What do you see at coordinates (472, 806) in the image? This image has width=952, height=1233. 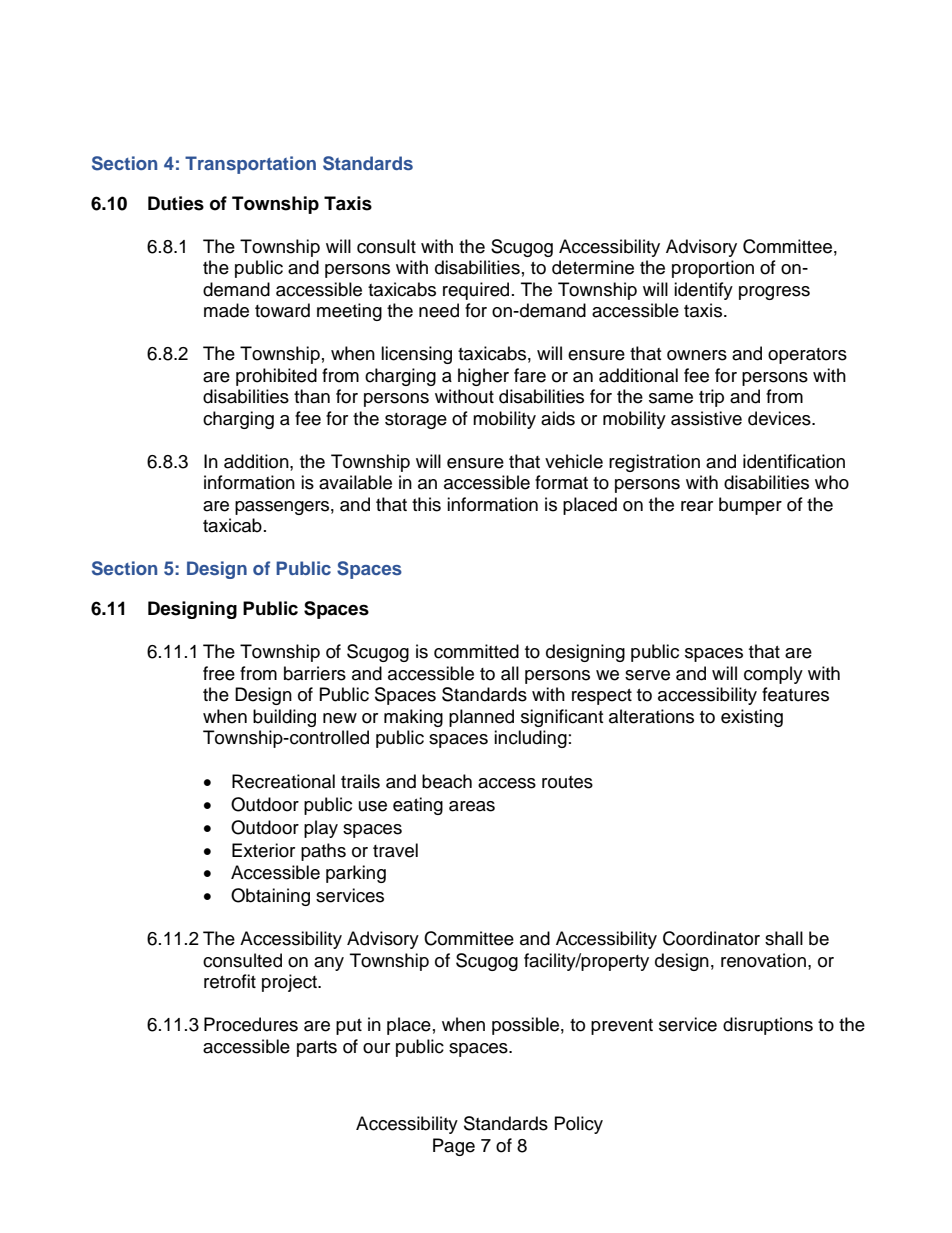 I see `areas` at bounding box center [472, 806].
